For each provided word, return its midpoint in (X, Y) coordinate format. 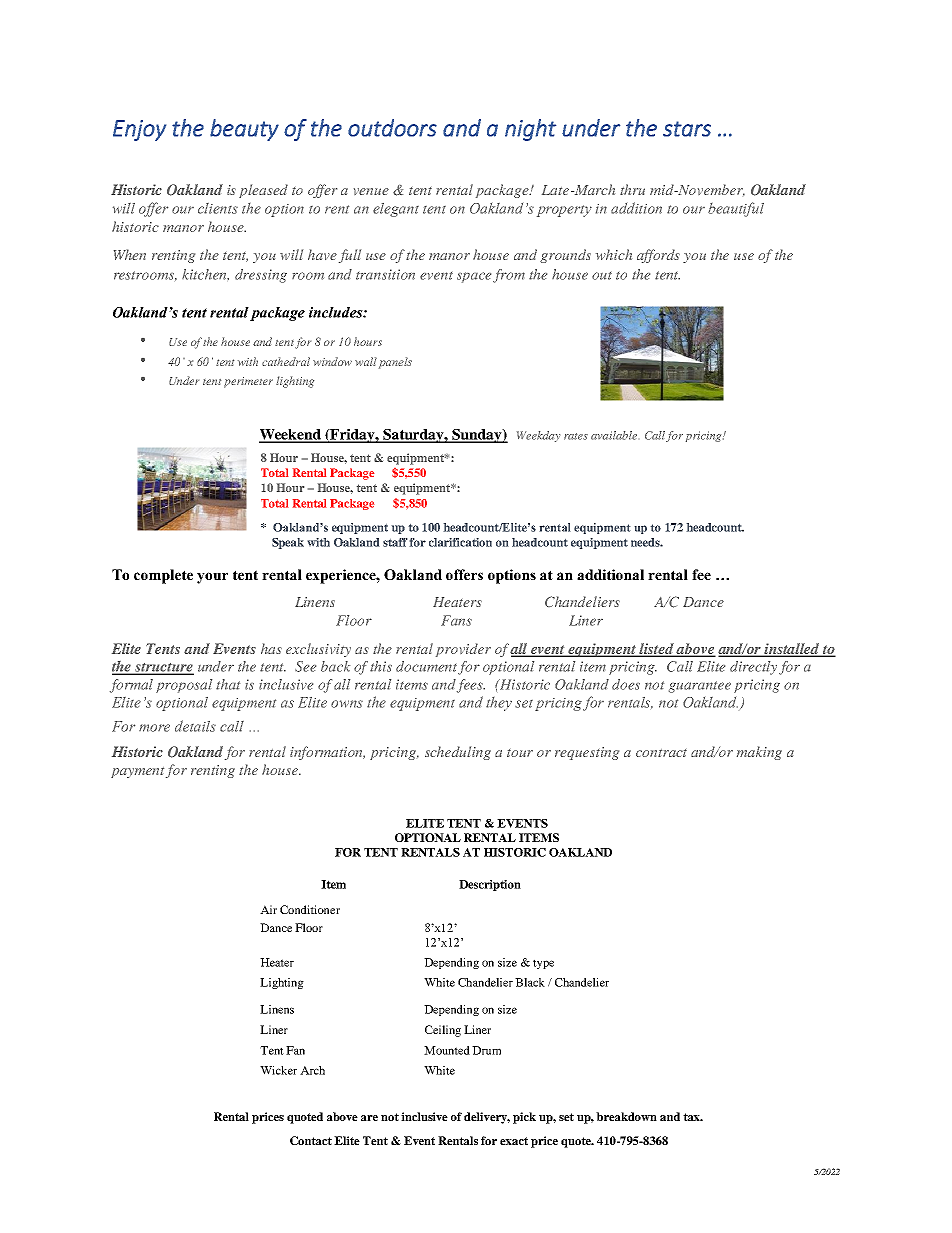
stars (687, 129)
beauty (244, 130)
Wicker (278, 1070)
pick (524, 1118)
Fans (456, 620)
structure (163, 668)
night (530, 130)
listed (657, 649)
